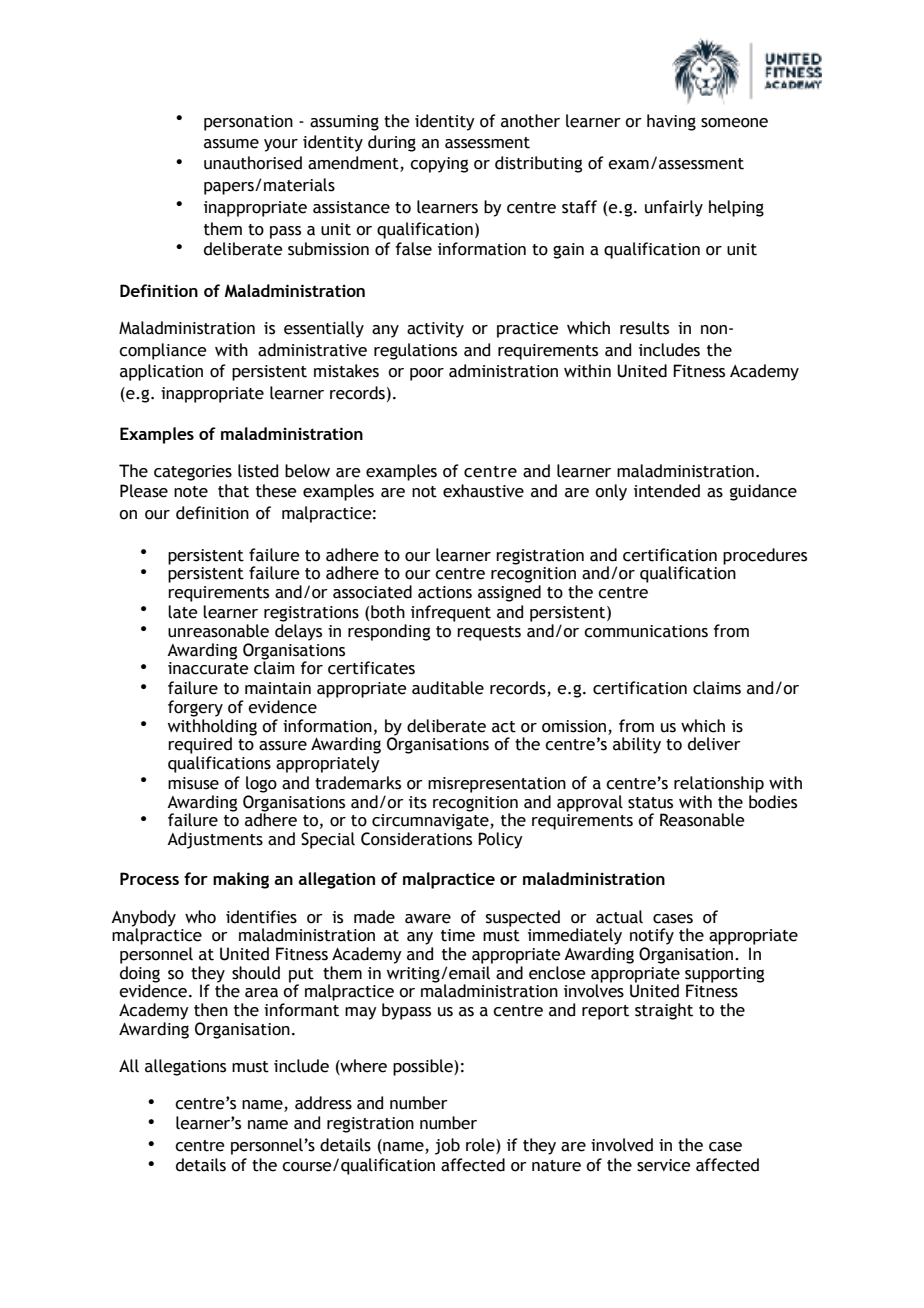  I want to click on inaccurate, so click(208, 667).
